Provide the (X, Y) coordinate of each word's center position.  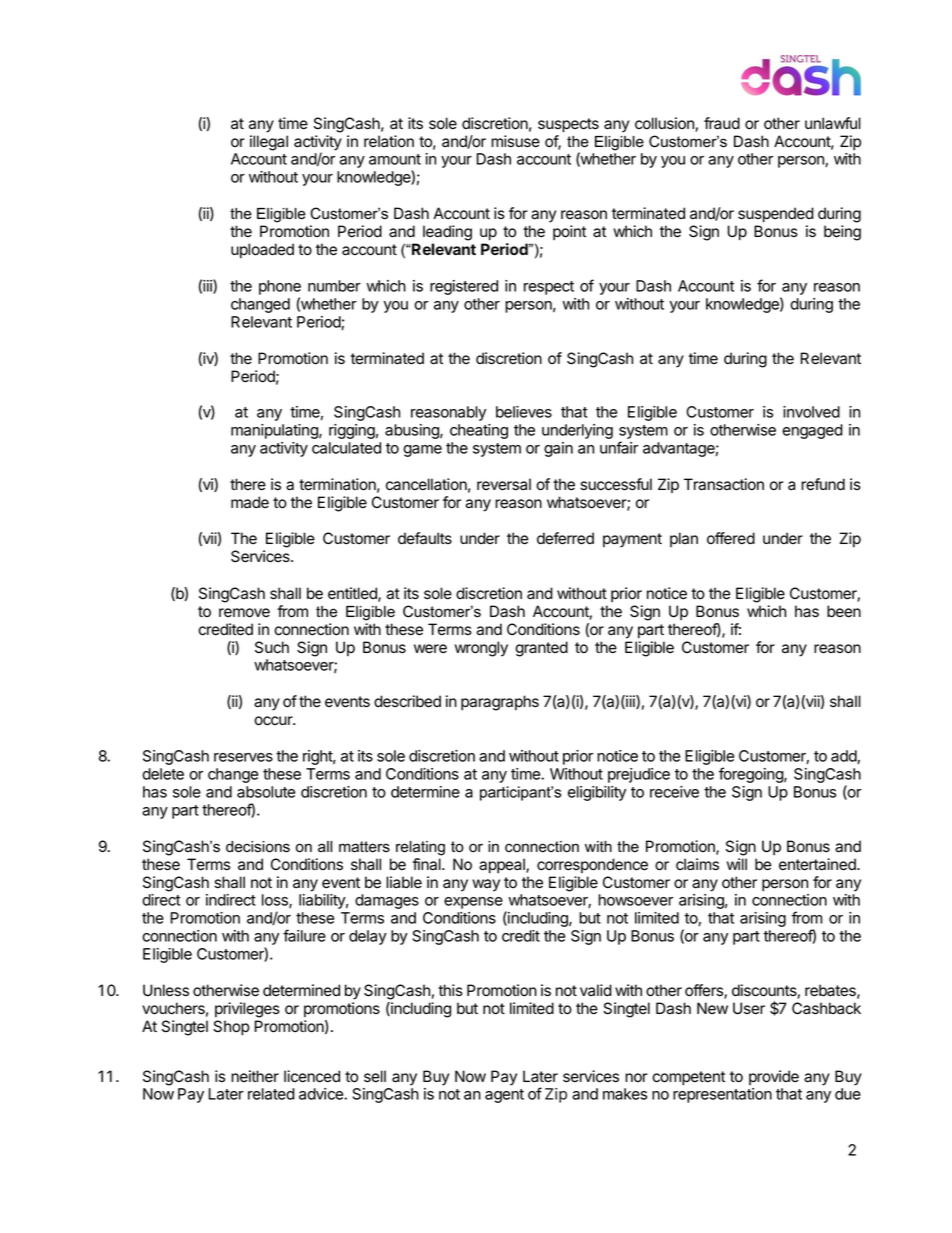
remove (244, 613)
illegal (269, 143)
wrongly (481, 649)
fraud (722, 123)
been (844, 611)
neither (255, 1076)
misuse (515, 141)
